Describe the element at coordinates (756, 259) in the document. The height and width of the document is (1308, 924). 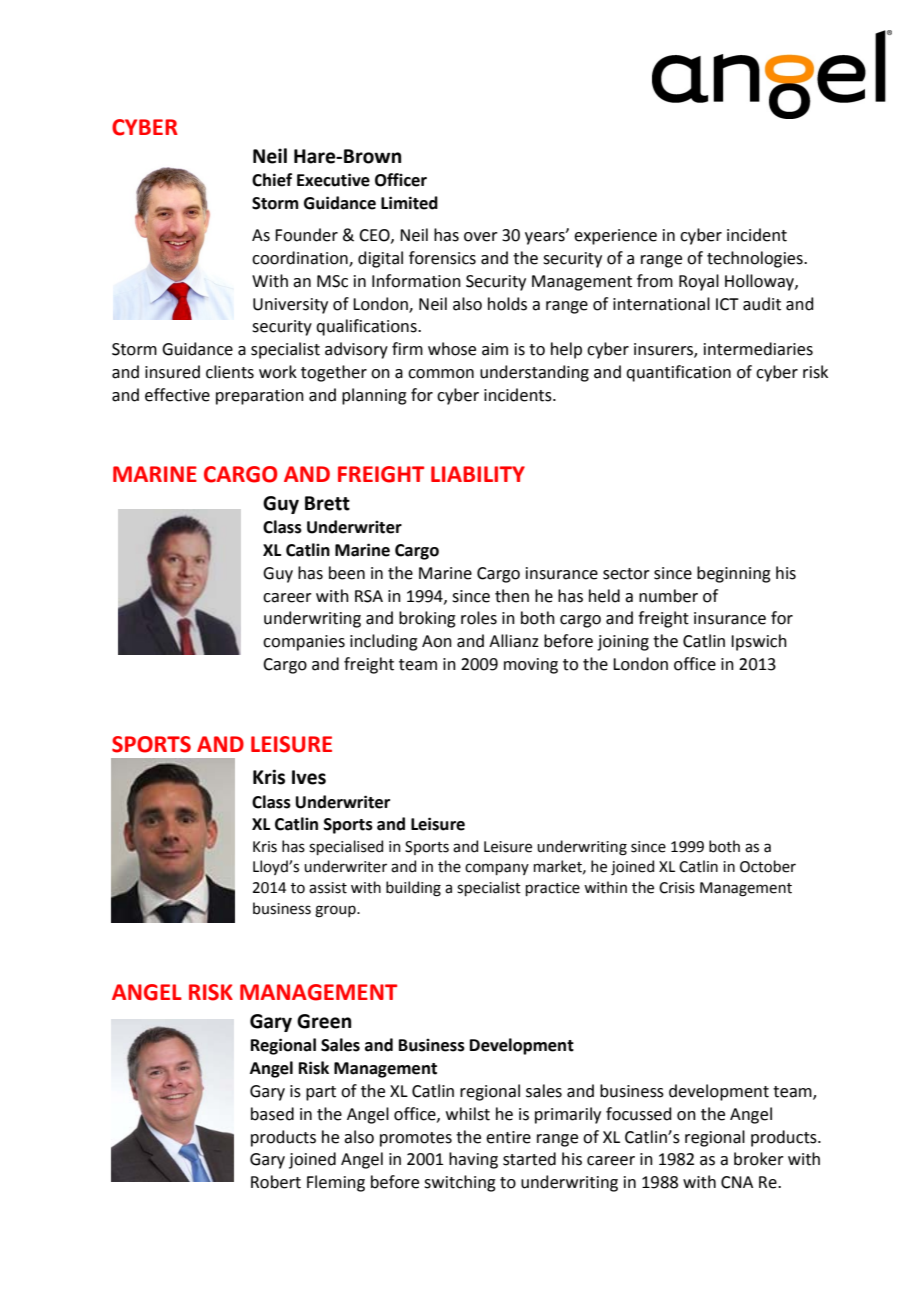
I see `technologies` at that location.
